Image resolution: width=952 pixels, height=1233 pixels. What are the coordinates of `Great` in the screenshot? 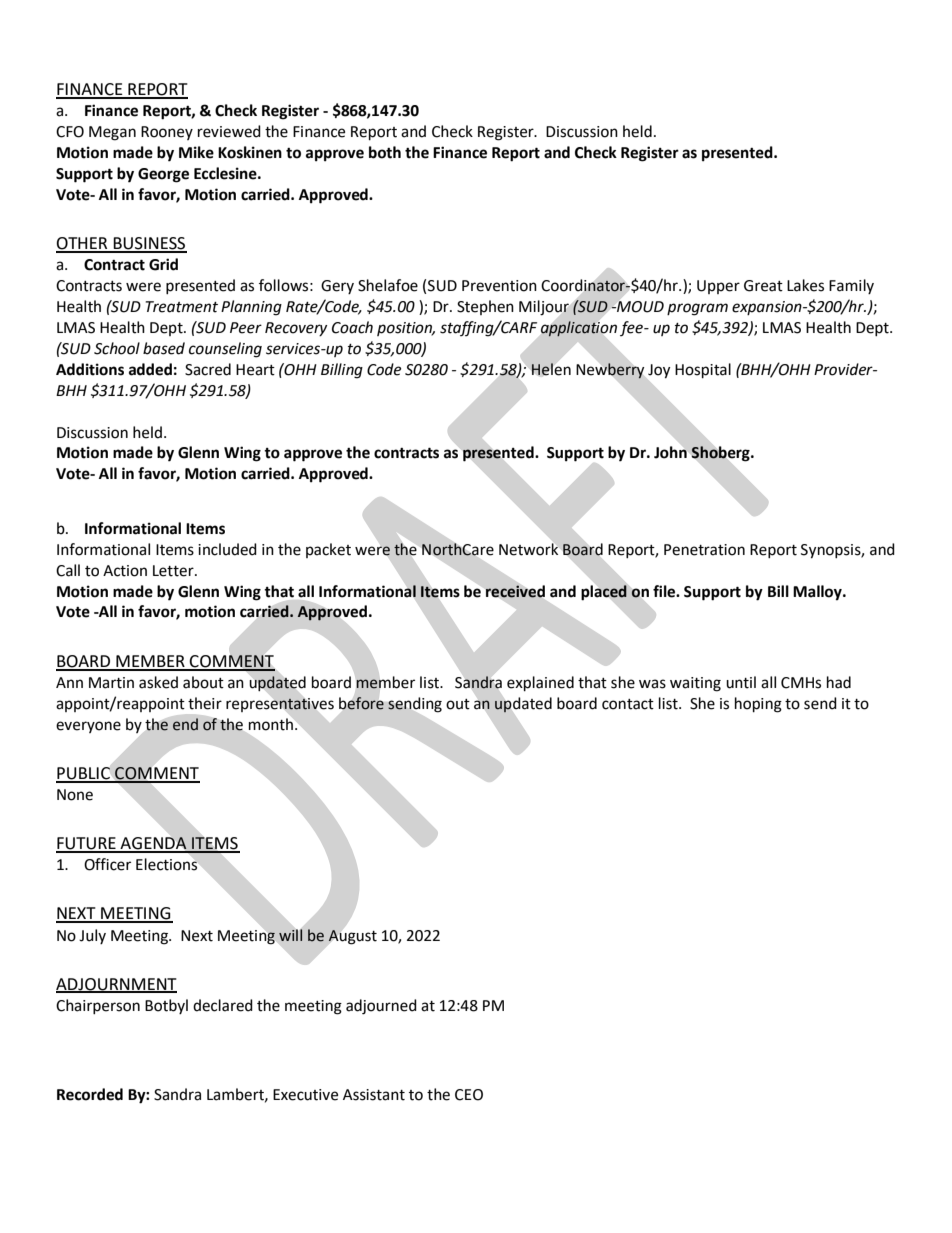 It's located at (763, 286).
